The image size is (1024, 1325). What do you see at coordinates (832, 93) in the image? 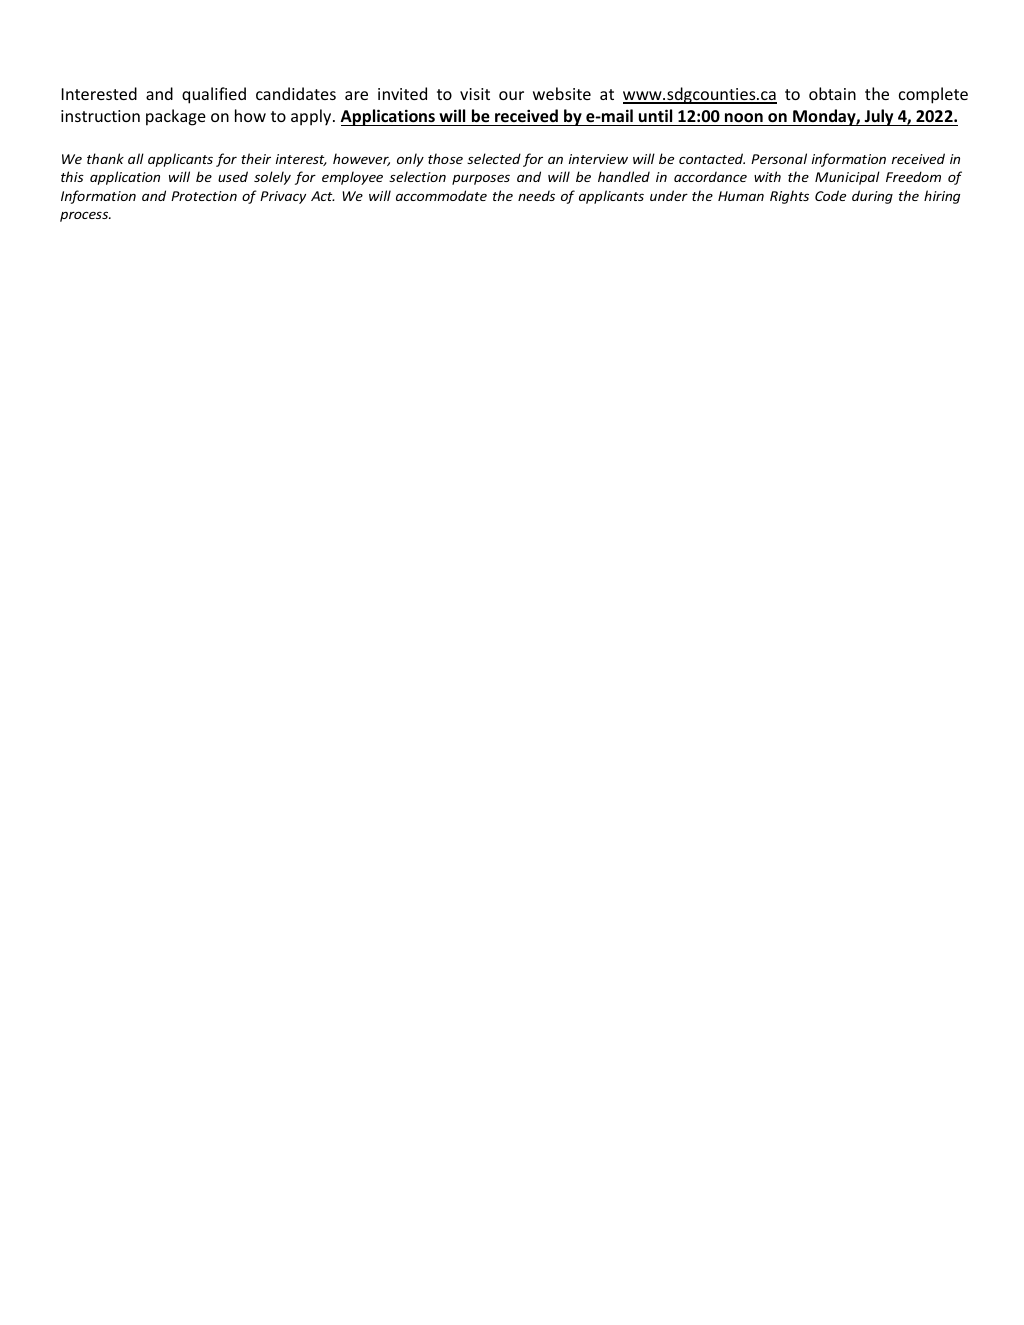
I see `obtain` at bounding box center [832, 93].
